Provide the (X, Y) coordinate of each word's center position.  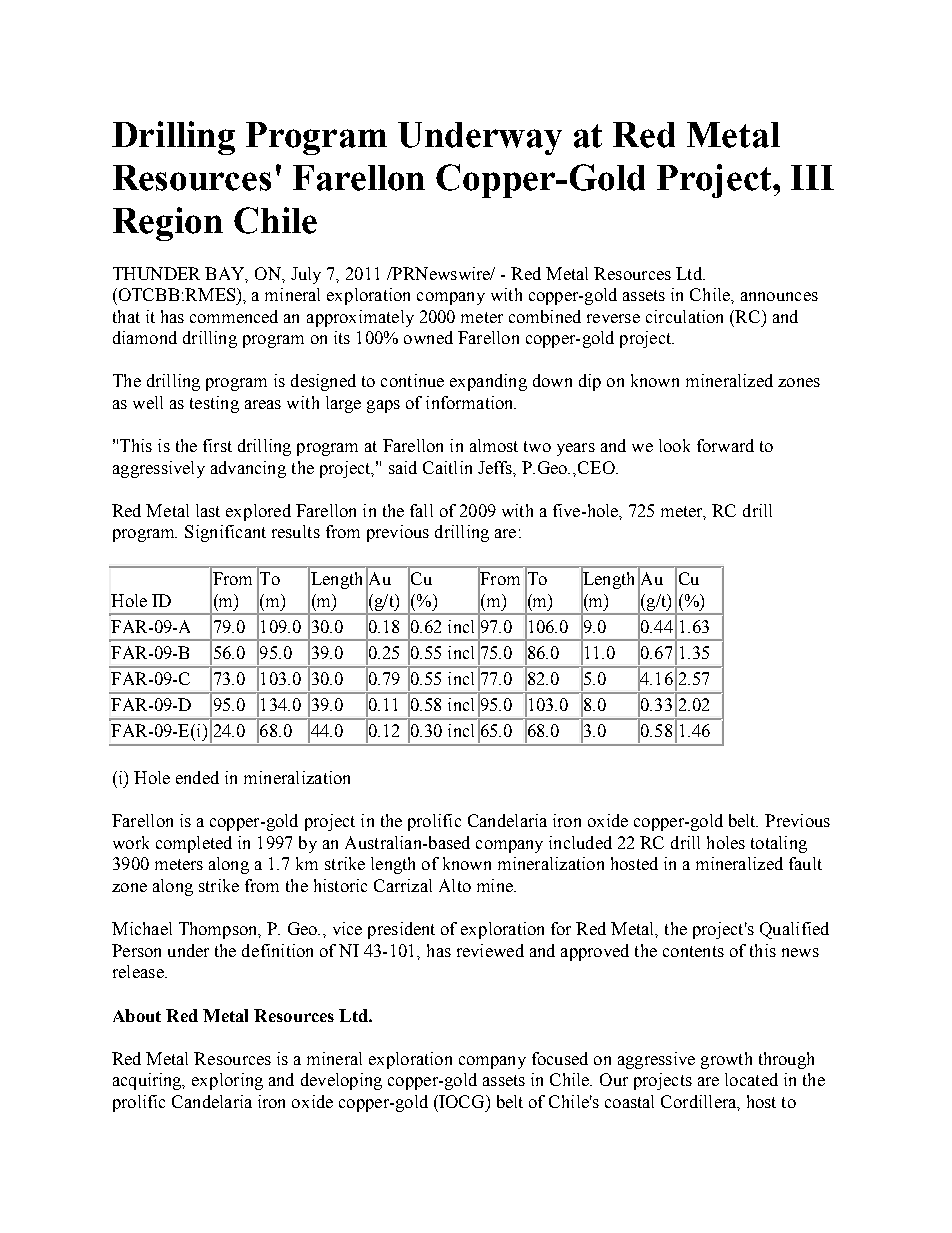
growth (726, 1060)
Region (168, 224)
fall (421, 510)
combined (545, 316)
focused (560, 1058)
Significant (225, 533)
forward (725, 445)
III (812, 177)
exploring (227, 1081)
